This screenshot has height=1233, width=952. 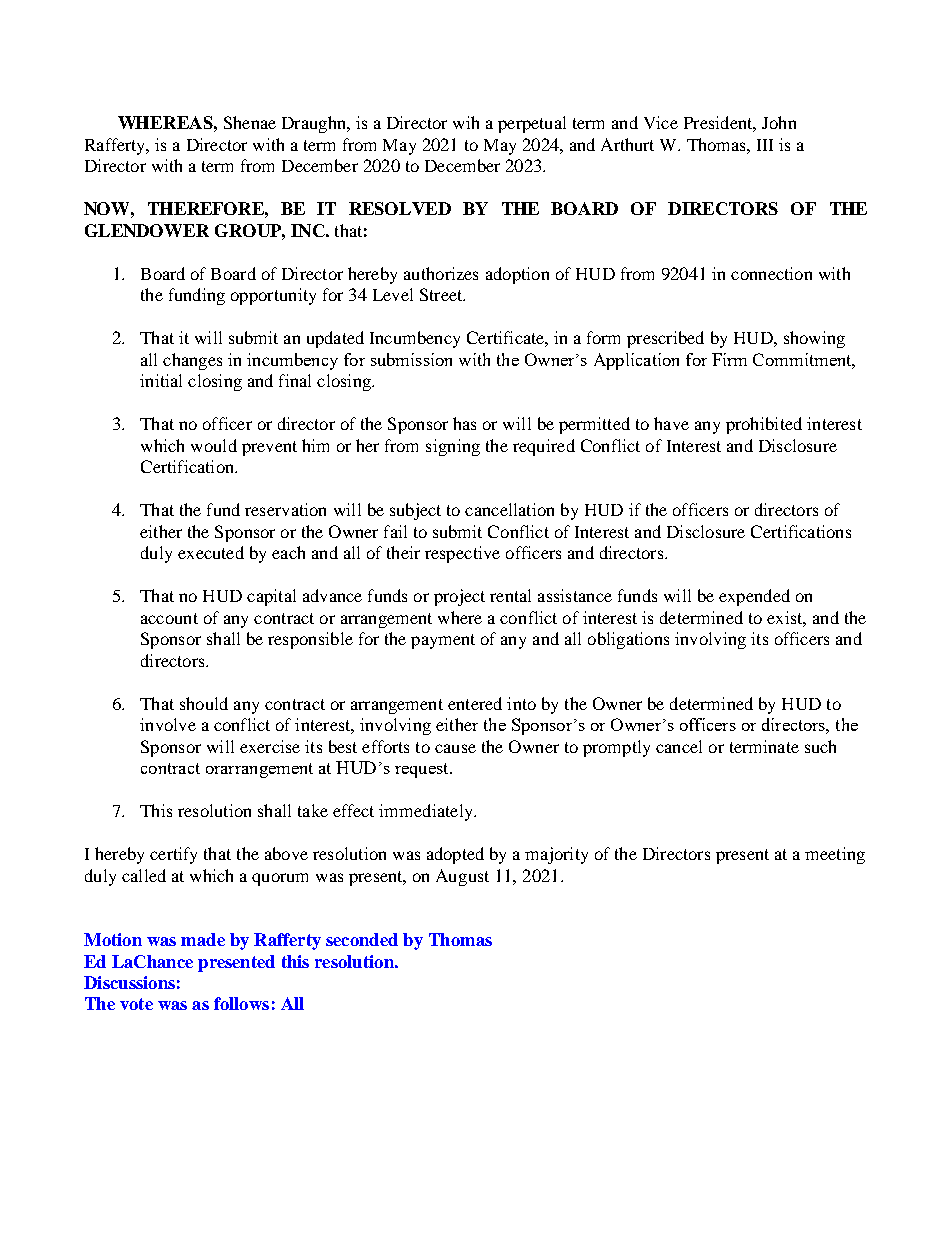 I want to click on respective, so click(x=462, y=554).
